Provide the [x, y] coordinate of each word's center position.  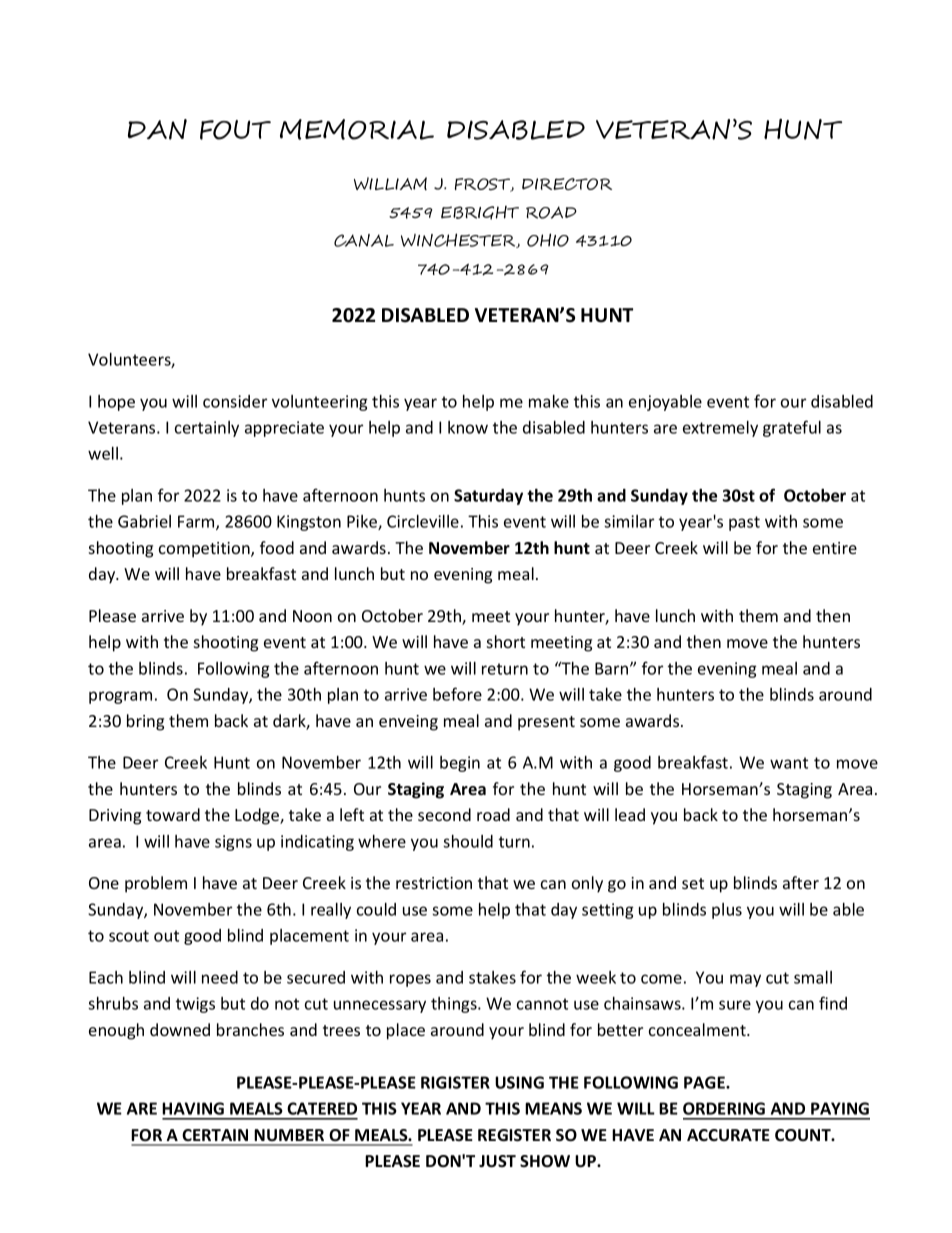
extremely [720, 429]
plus [727, 911]
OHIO [548, 240]
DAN [157, 129]
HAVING [193, 1108]
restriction [434, 883]
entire [835, 548]
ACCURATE [728, 1135]
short [506, 641]
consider [235, 401]
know [468, 427]
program [120, 697]
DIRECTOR [567, 184]
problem [156, 884]
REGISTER [514, 1135]
